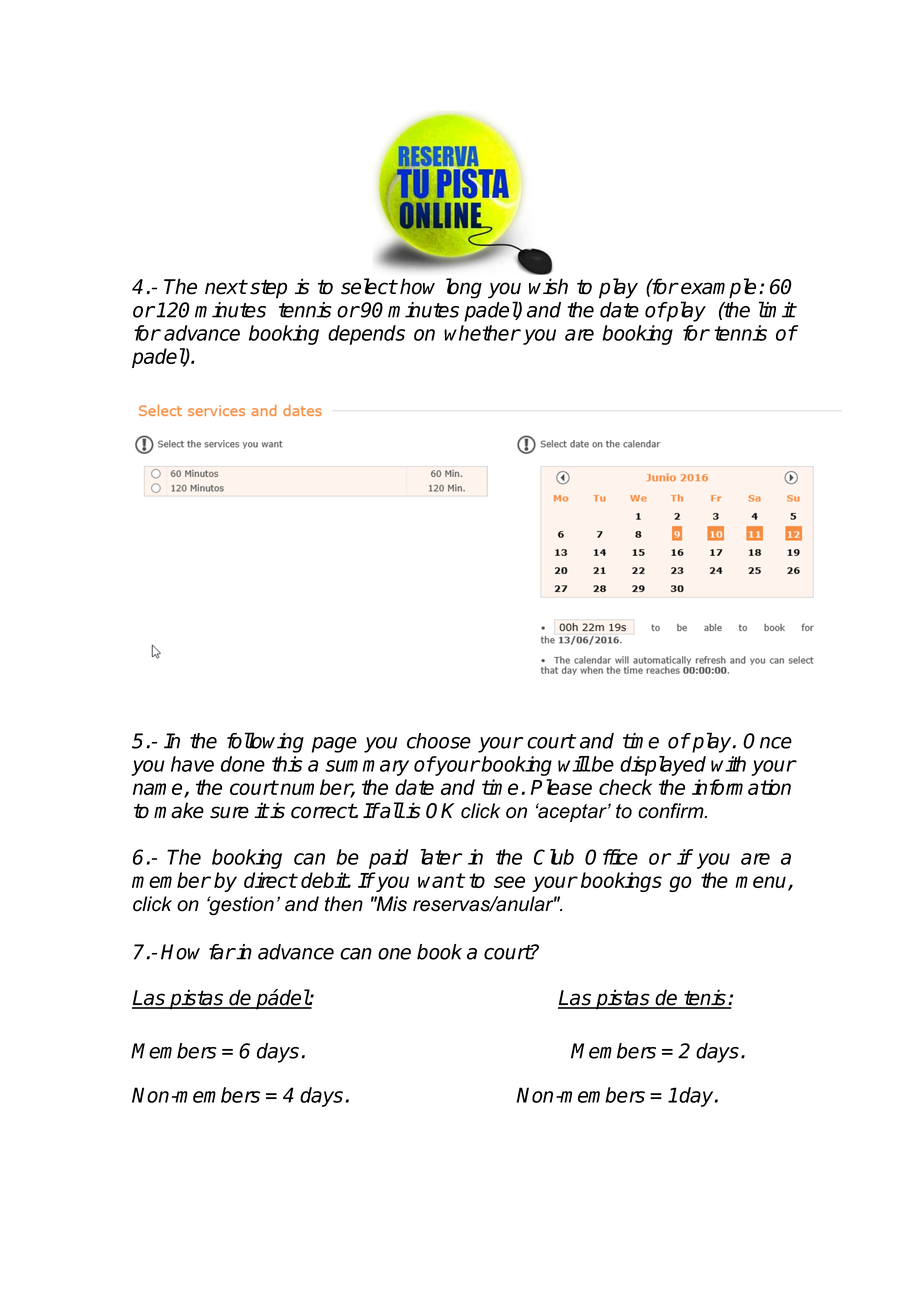  I want to click on example, so click(718, 288).
